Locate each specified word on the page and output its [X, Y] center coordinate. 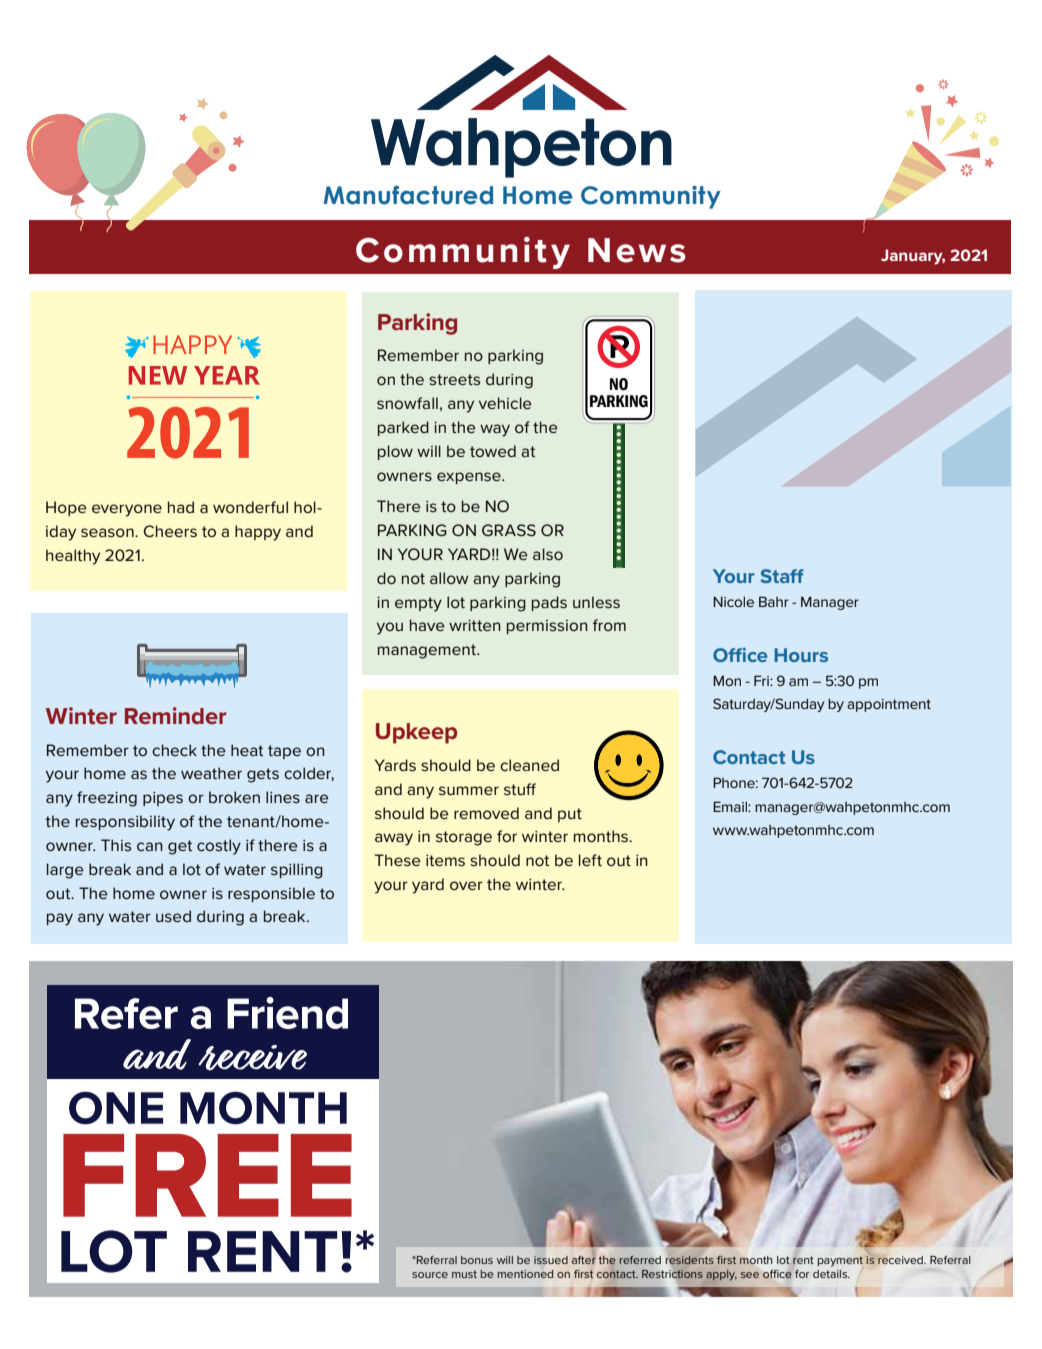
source [430, 1275]
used [173, 916]
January [913, 257]
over [466, 885]
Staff [782, 576]
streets [454, 379]
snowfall [407, 403]
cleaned [529, 765]
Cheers [170, 531]
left [590, 860]
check [174, 750]
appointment [889, 705]
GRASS [509, 530]
